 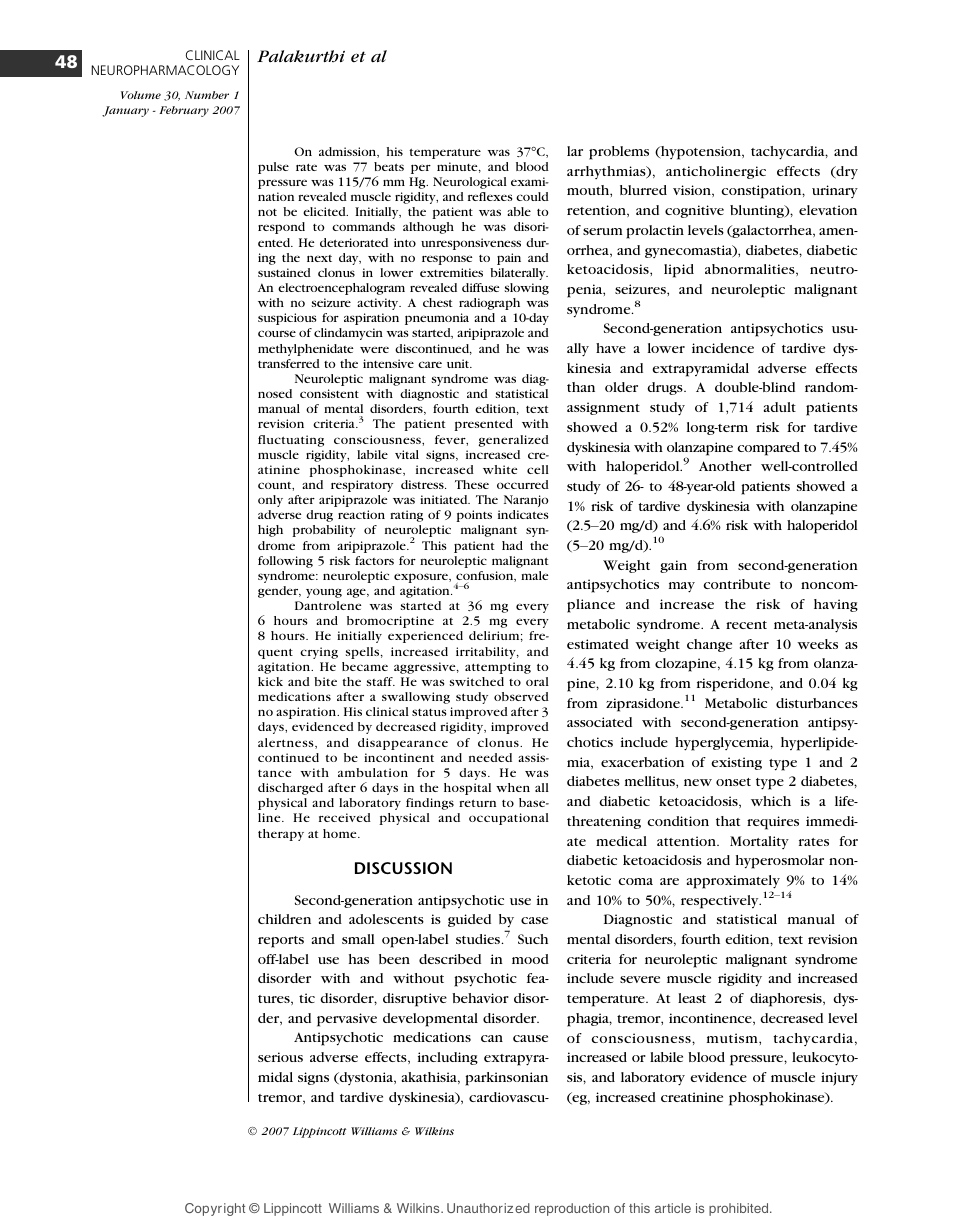 What do you see at coordinates (673, 1208) in the page?
I see `article` at bounding box center [673, 1208].
